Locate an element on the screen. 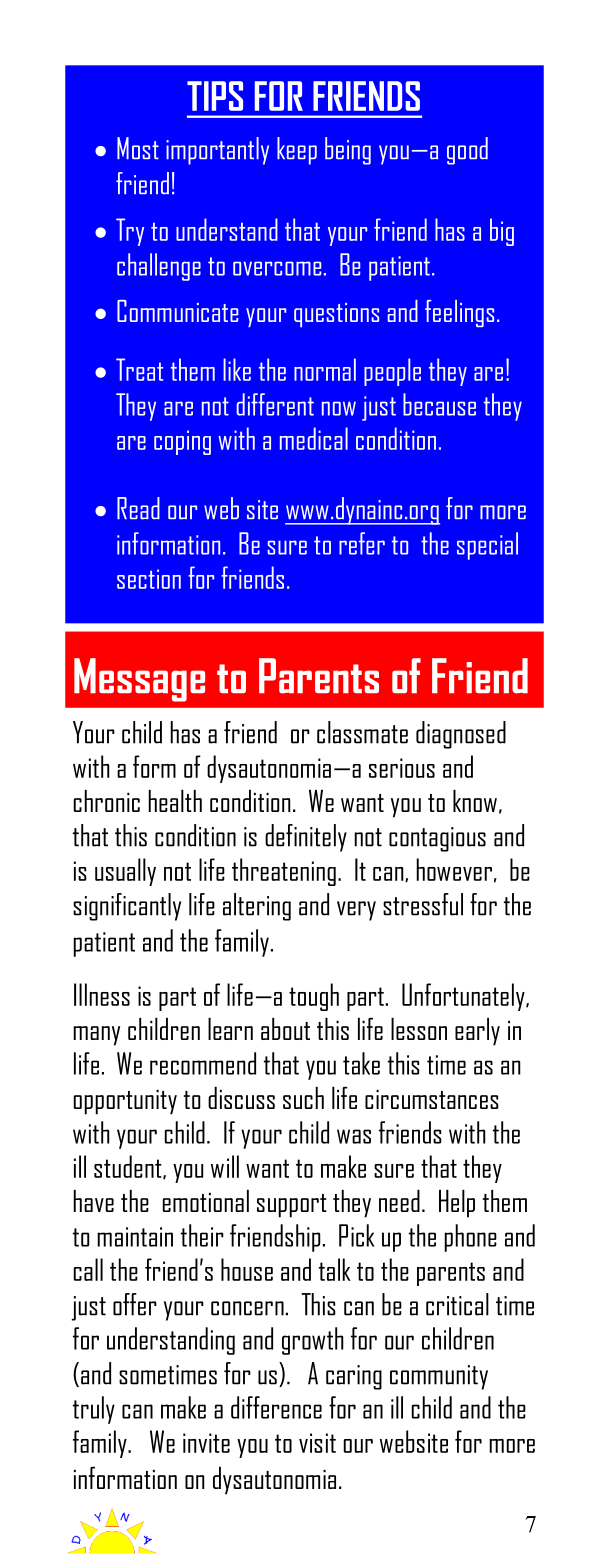 The height and width of the screenshot is (1568, 609). definitely is located at coordinates (306, 838).
